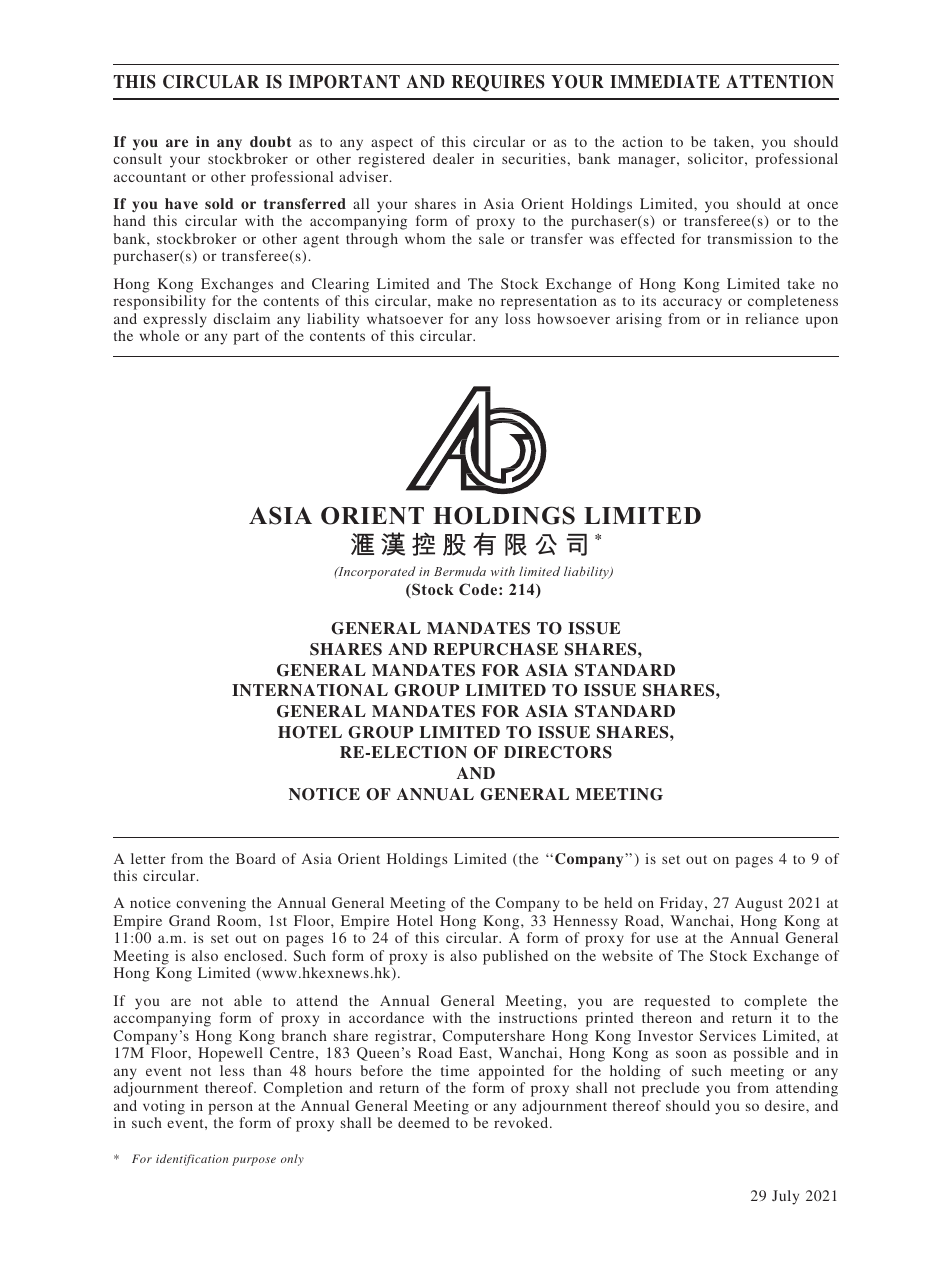 This page has width=952, height=1270. Describe the element at coordinates (759, 904) in the page. I see `August` at that location.
